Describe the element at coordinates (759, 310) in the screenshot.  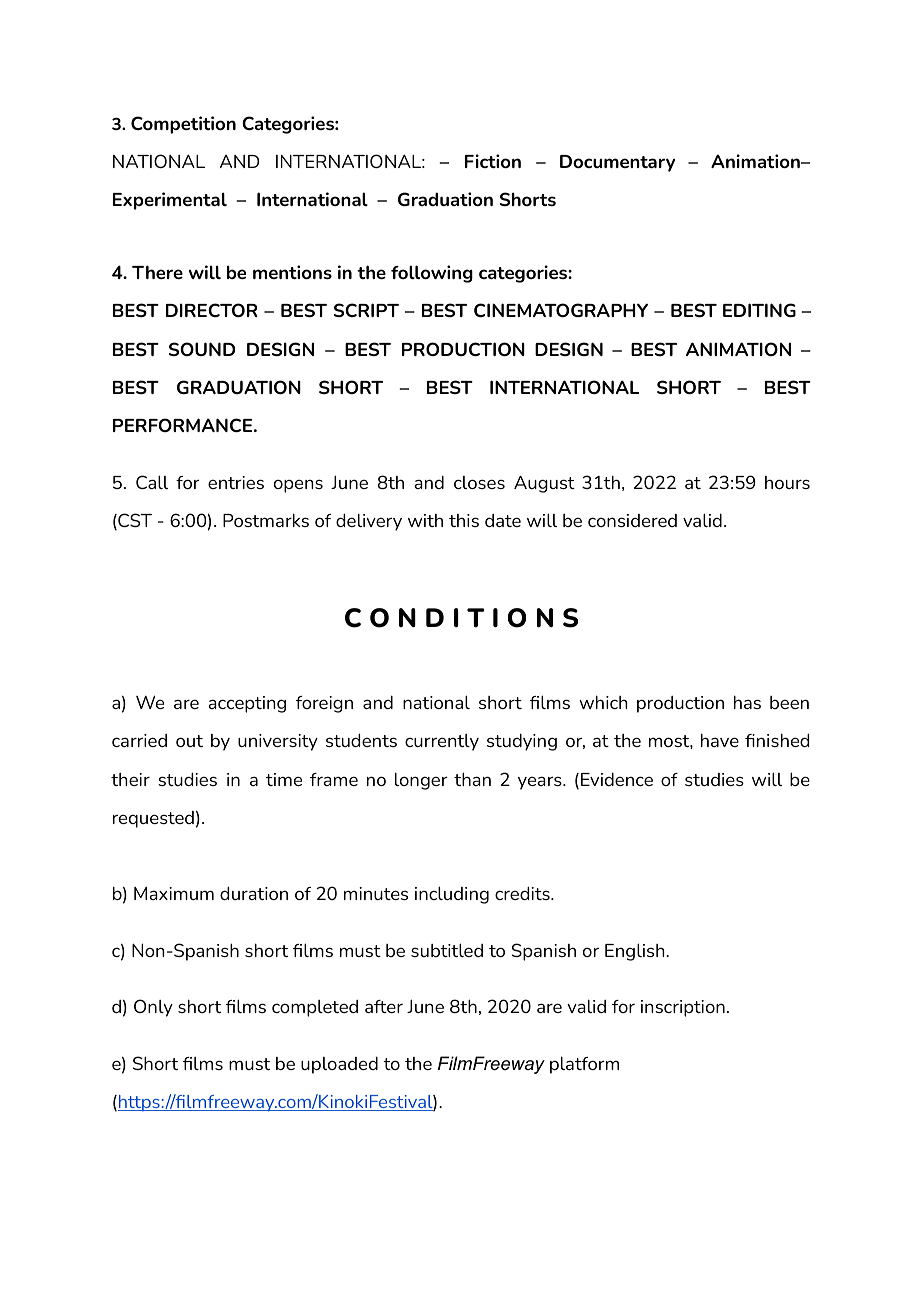
I see `EDITING` at that location.
